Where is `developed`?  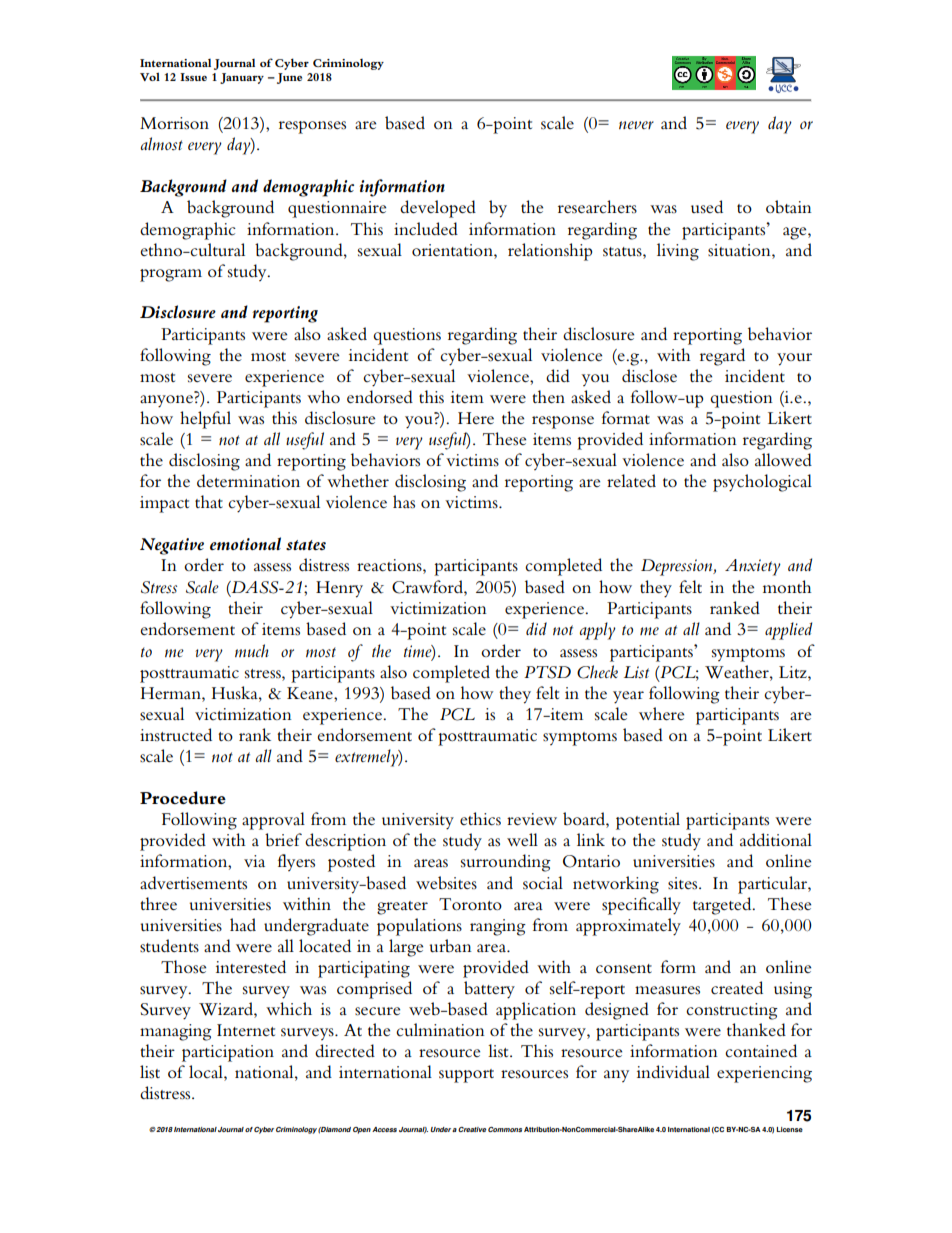
developed is located at coordinates (438, 209).
